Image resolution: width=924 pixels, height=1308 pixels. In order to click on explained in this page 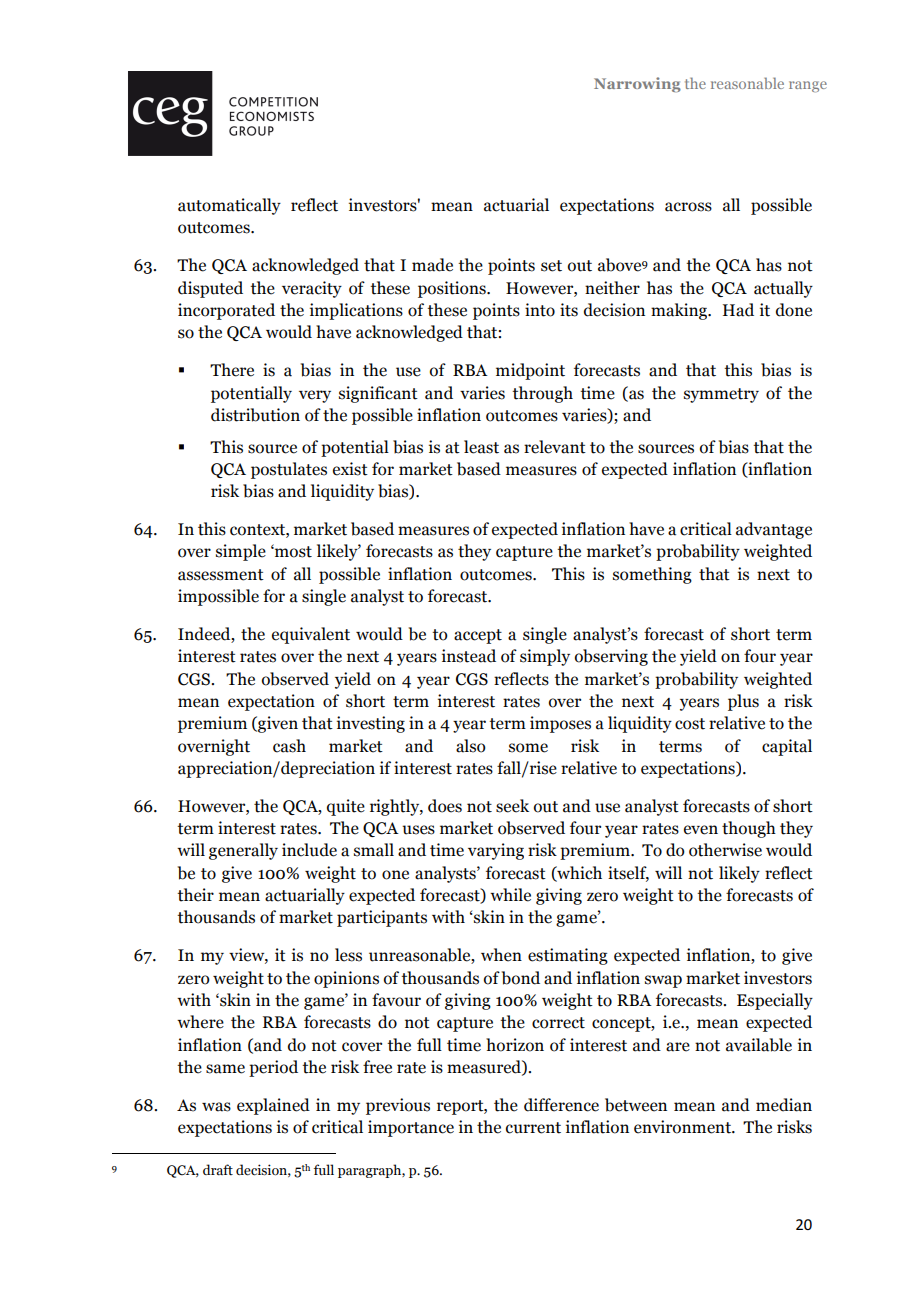, I will do `click(273, 1106)`.
